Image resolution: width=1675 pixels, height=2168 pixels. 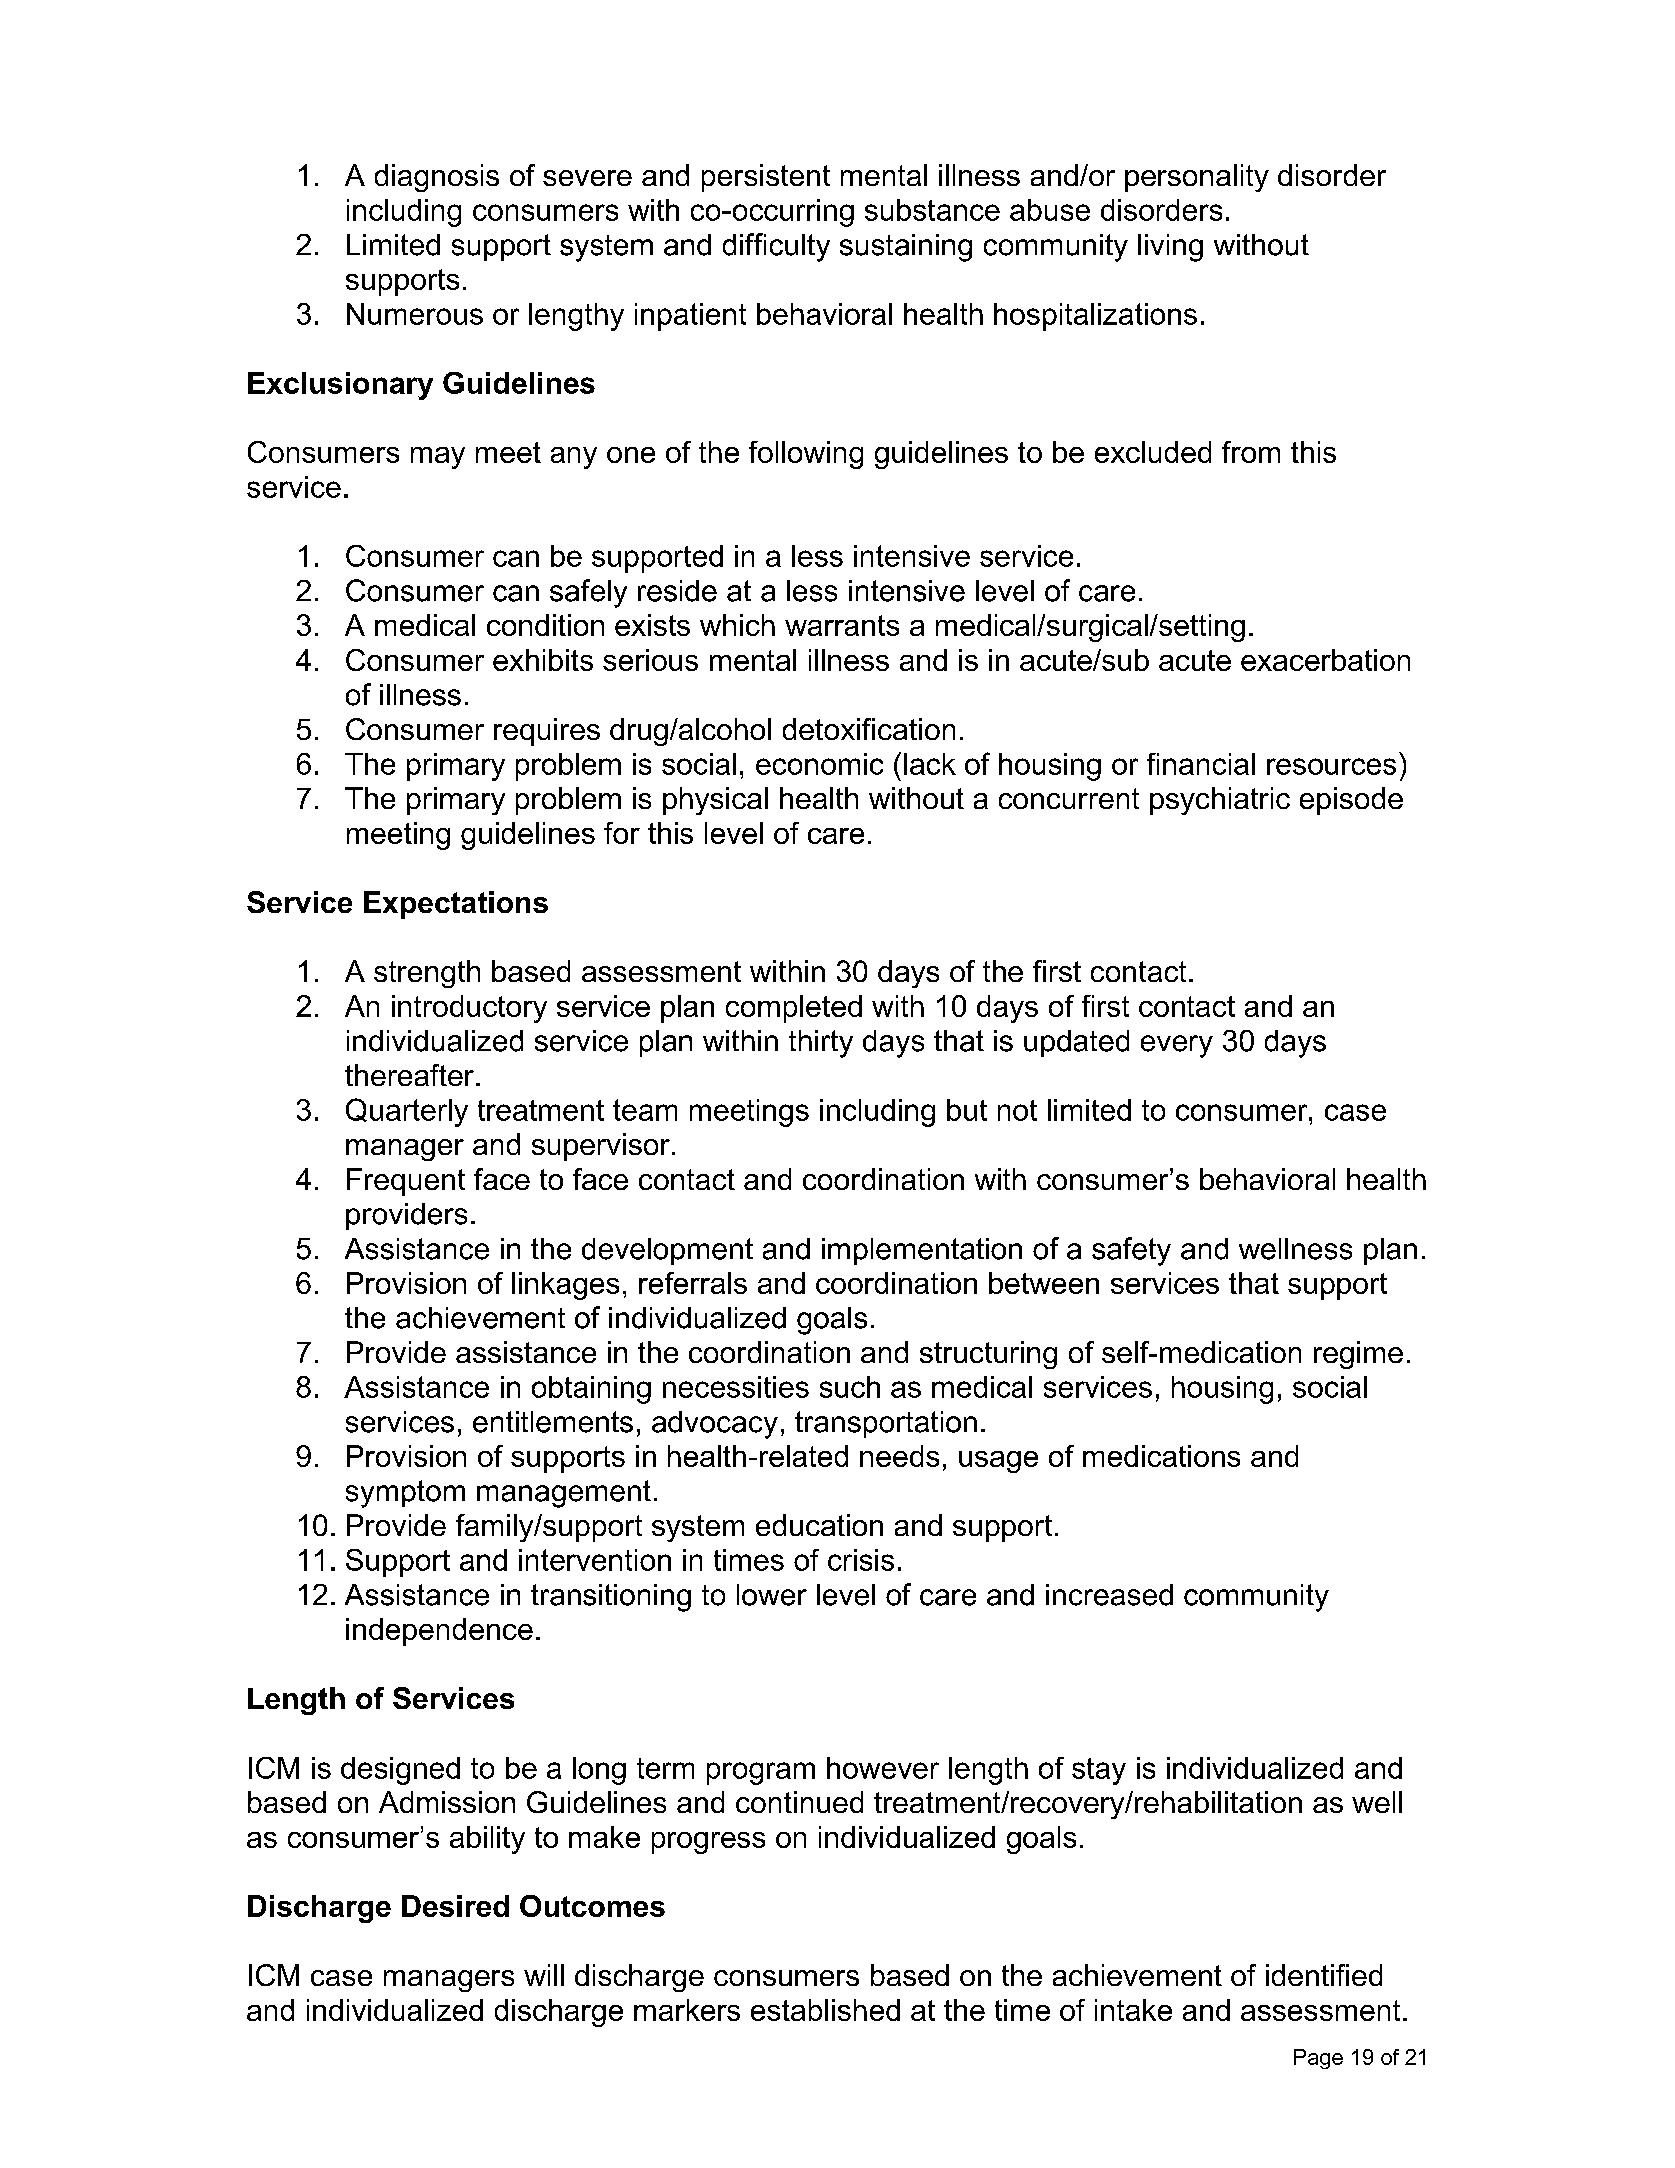 What do you see at coordinates (407, 1112) in the screenshot?
I see `Quarterly` at bounding box center [407, 1112].
